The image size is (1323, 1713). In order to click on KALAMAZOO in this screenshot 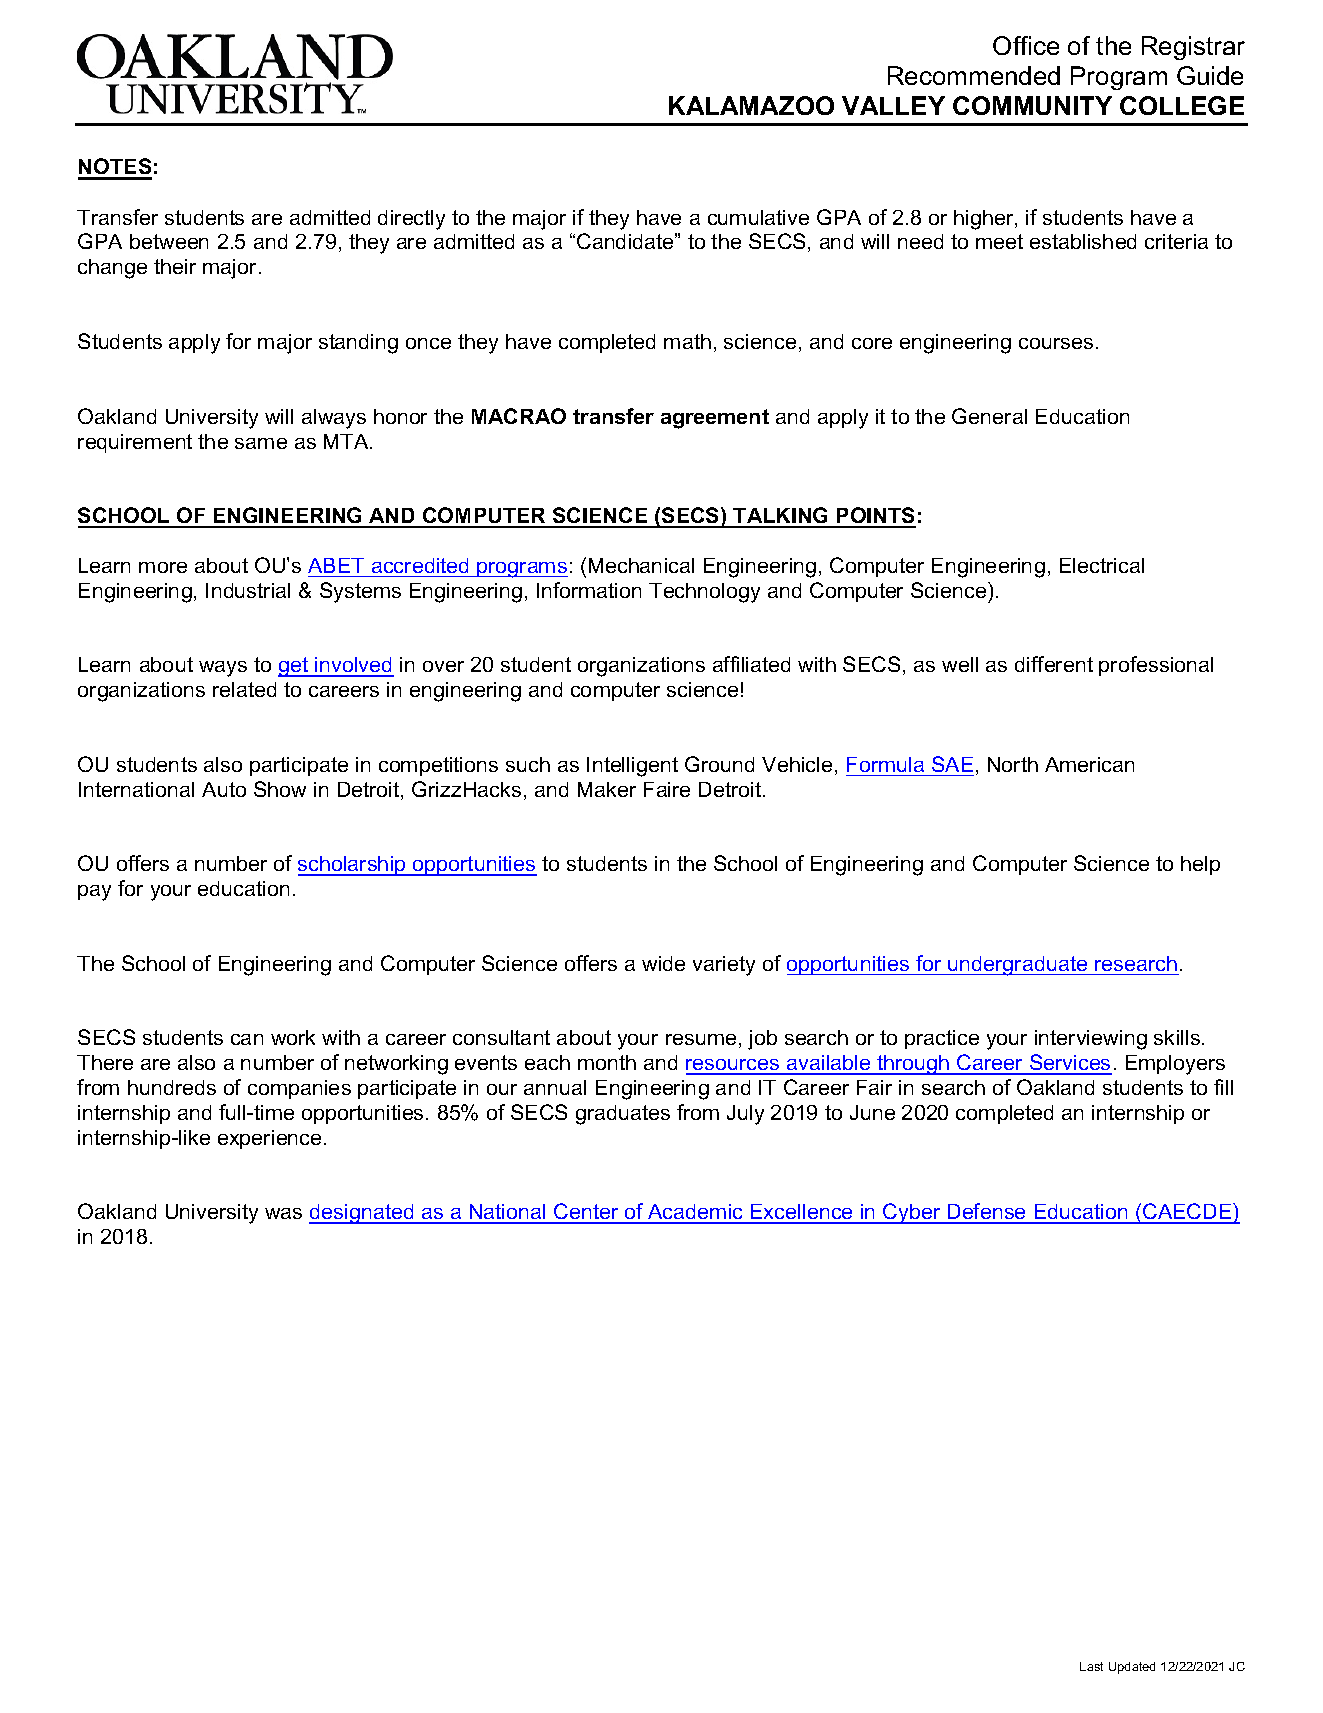, I will do `click(751, 105)`.
